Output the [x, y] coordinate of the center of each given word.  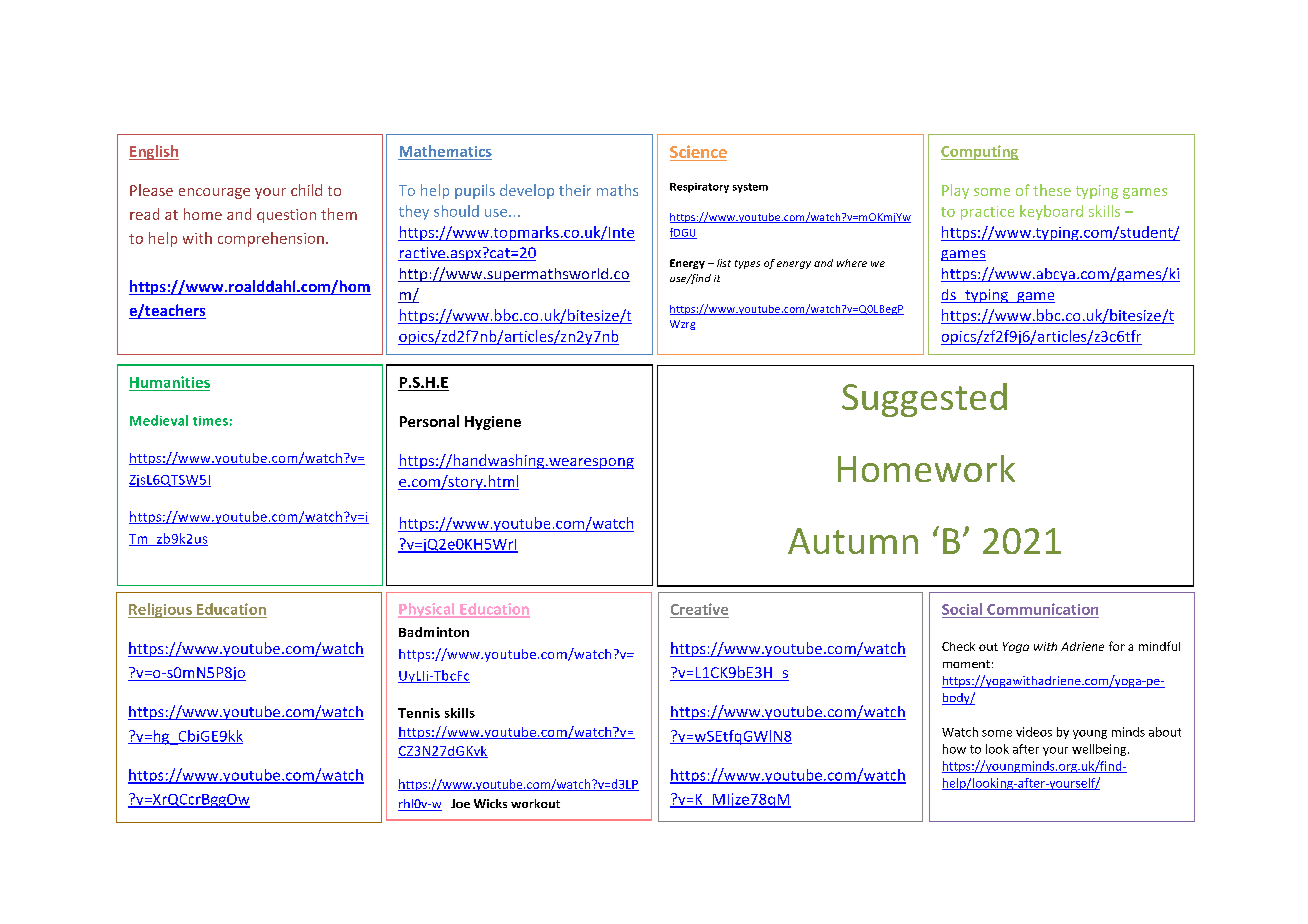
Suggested [924, 400]
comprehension [271, 239]
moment [966, 664]
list [724, 263]
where [852, 263]
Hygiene [493, 423]
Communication [1042, 609]
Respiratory [699, 188]
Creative [699, 609]
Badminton [434, 632]
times [210, 421]
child [306, 190]
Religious [161, 610]
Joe [460, 803]
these [1052, 190]
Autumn [853, 541]
